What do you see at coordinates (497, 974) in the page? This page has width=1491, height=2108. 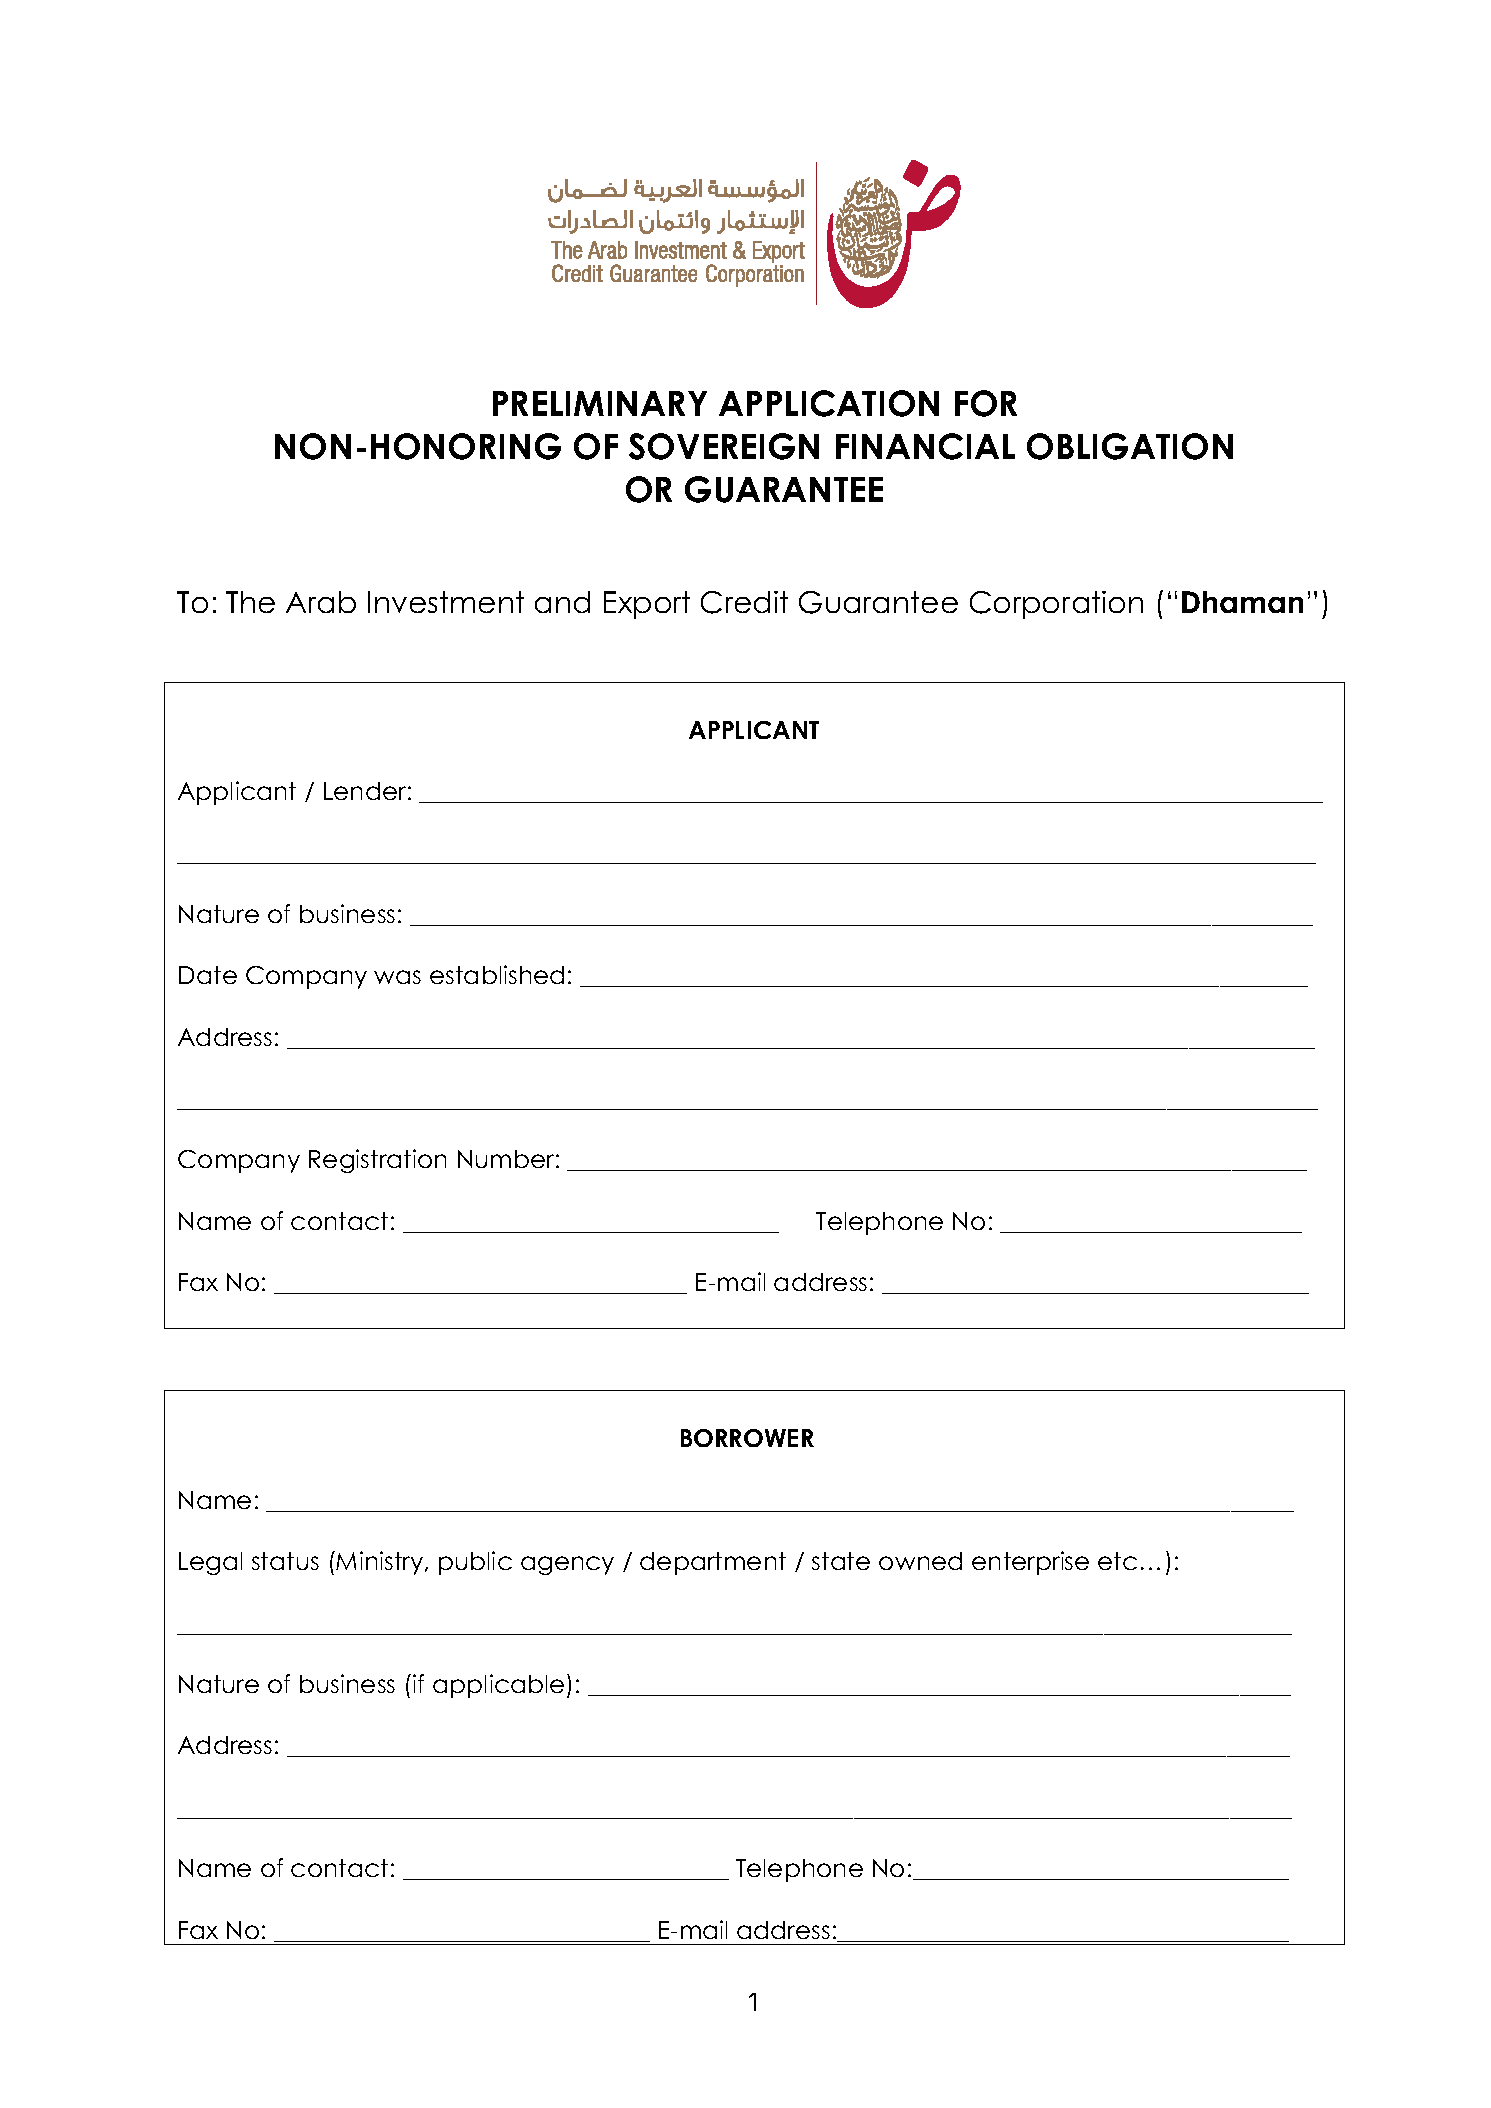 I see `established` at bounding box center [497, 974].
